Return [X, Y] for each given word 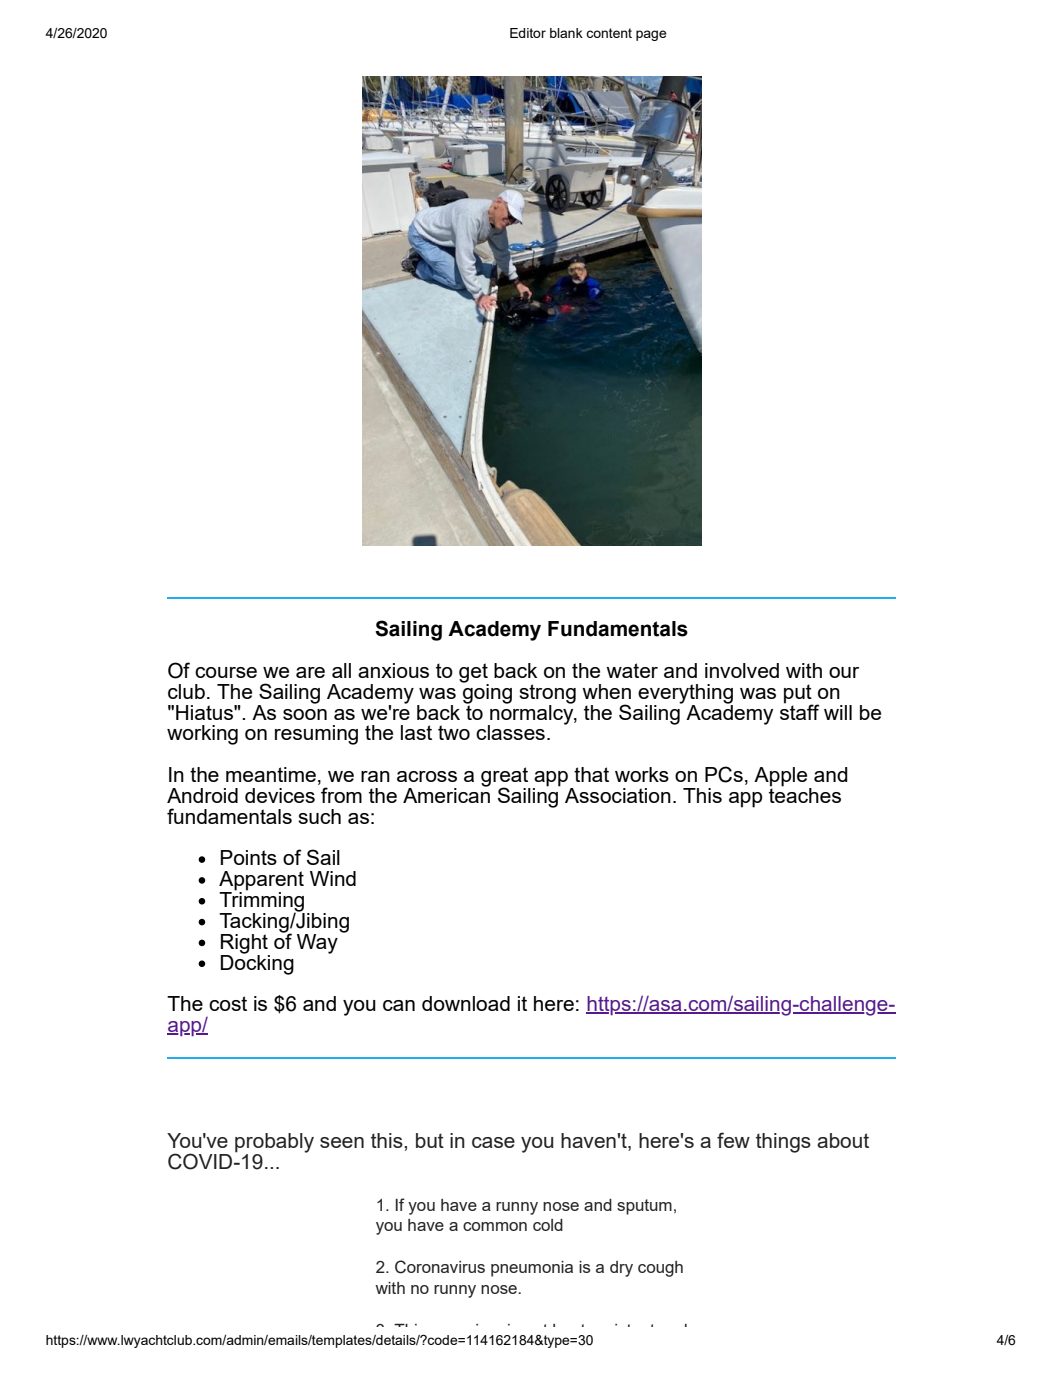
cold [548, 1225]
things [783, 1143]
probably [274, 1144]
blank [566, 33]
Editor [528, 33]
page [651, 35]
